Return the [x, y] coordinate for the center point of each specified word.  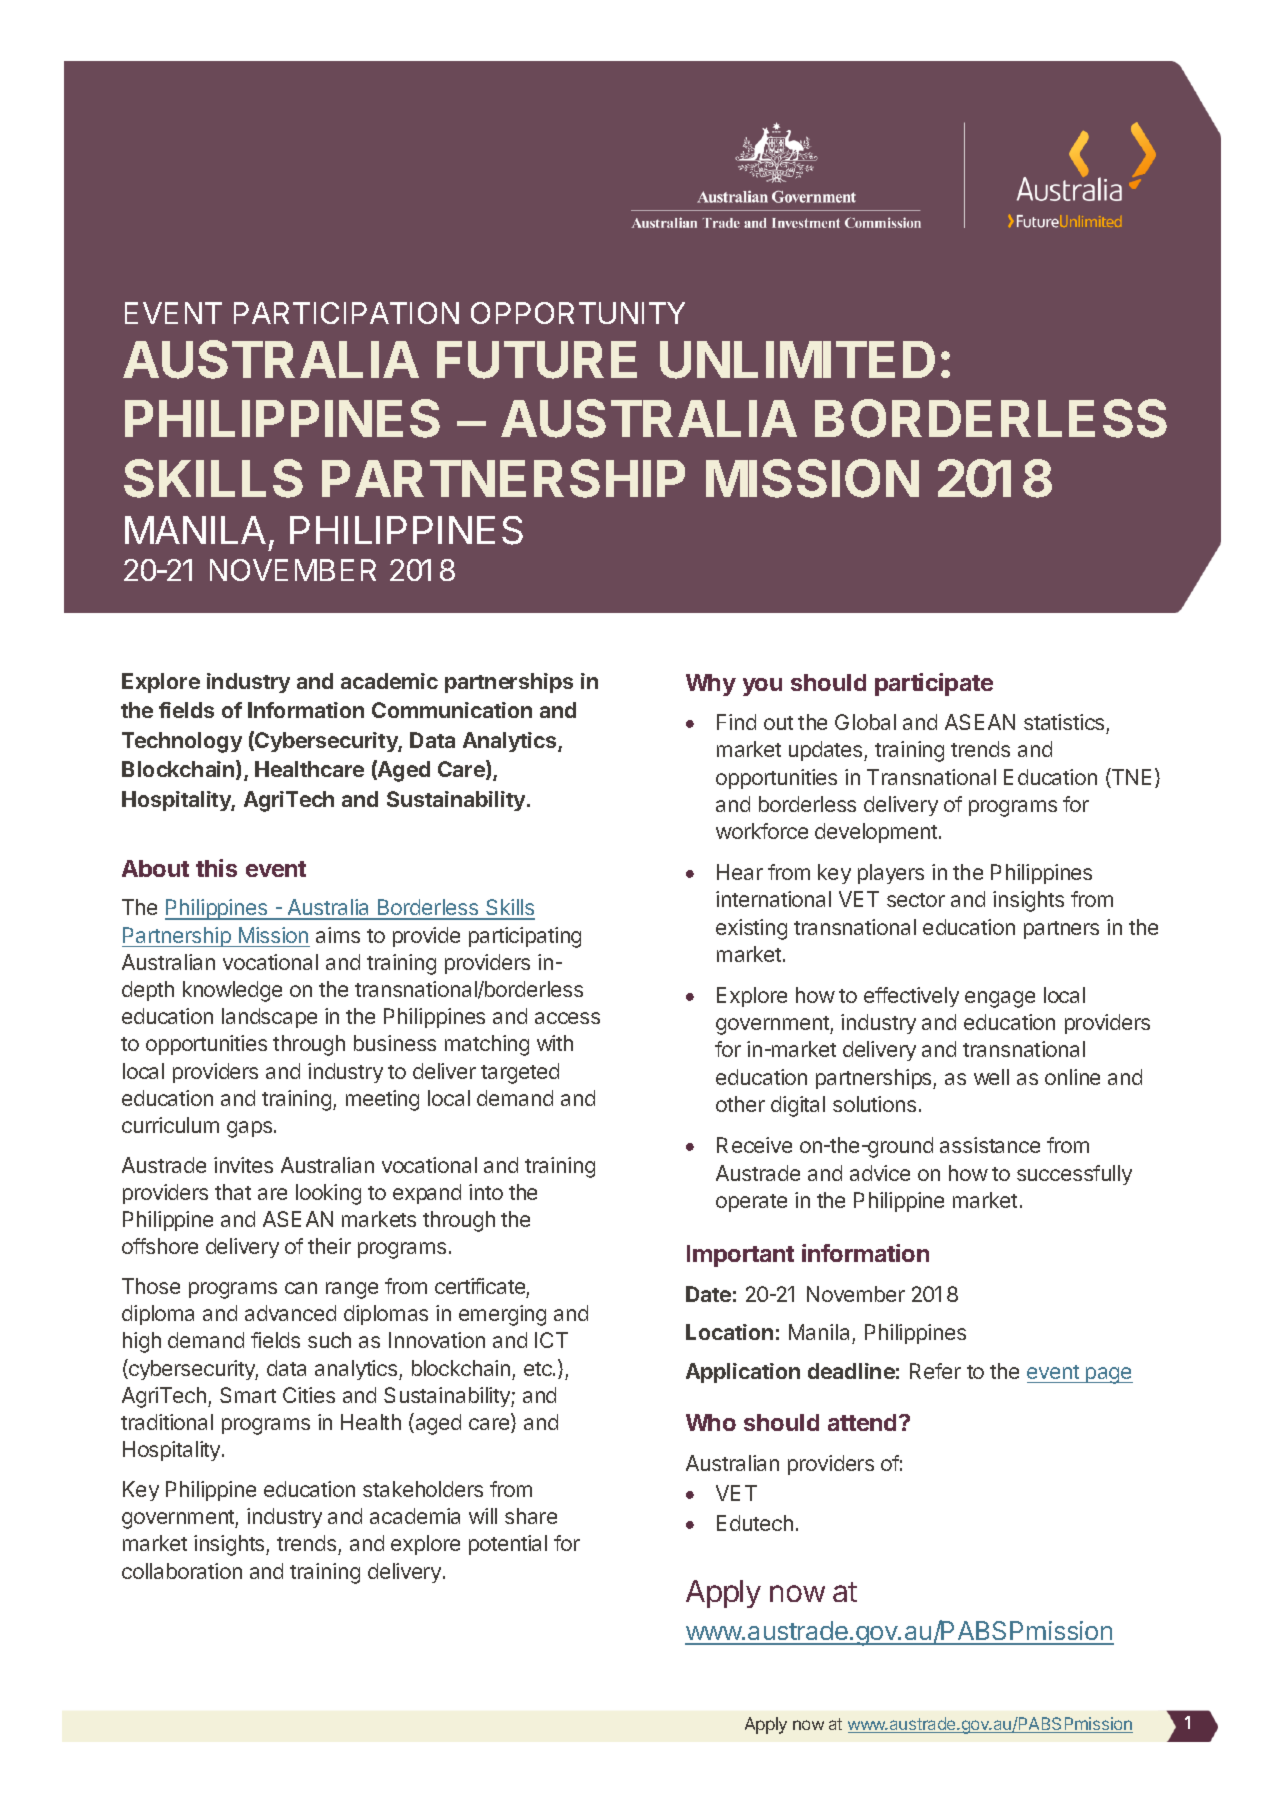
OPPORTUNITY [578, 313]
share [531, 1516]
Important [740, 1256]
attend [862, 1422]
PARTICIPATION [346, 313]
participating [525, 937]
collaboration [182, 1571]
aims [338, 935]
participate [934, 684]
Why [711, 685]
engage [1000, 999]
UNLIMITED [797, 360]
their [329, 1246]
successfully [1074, 1175]
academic [389, 681]
